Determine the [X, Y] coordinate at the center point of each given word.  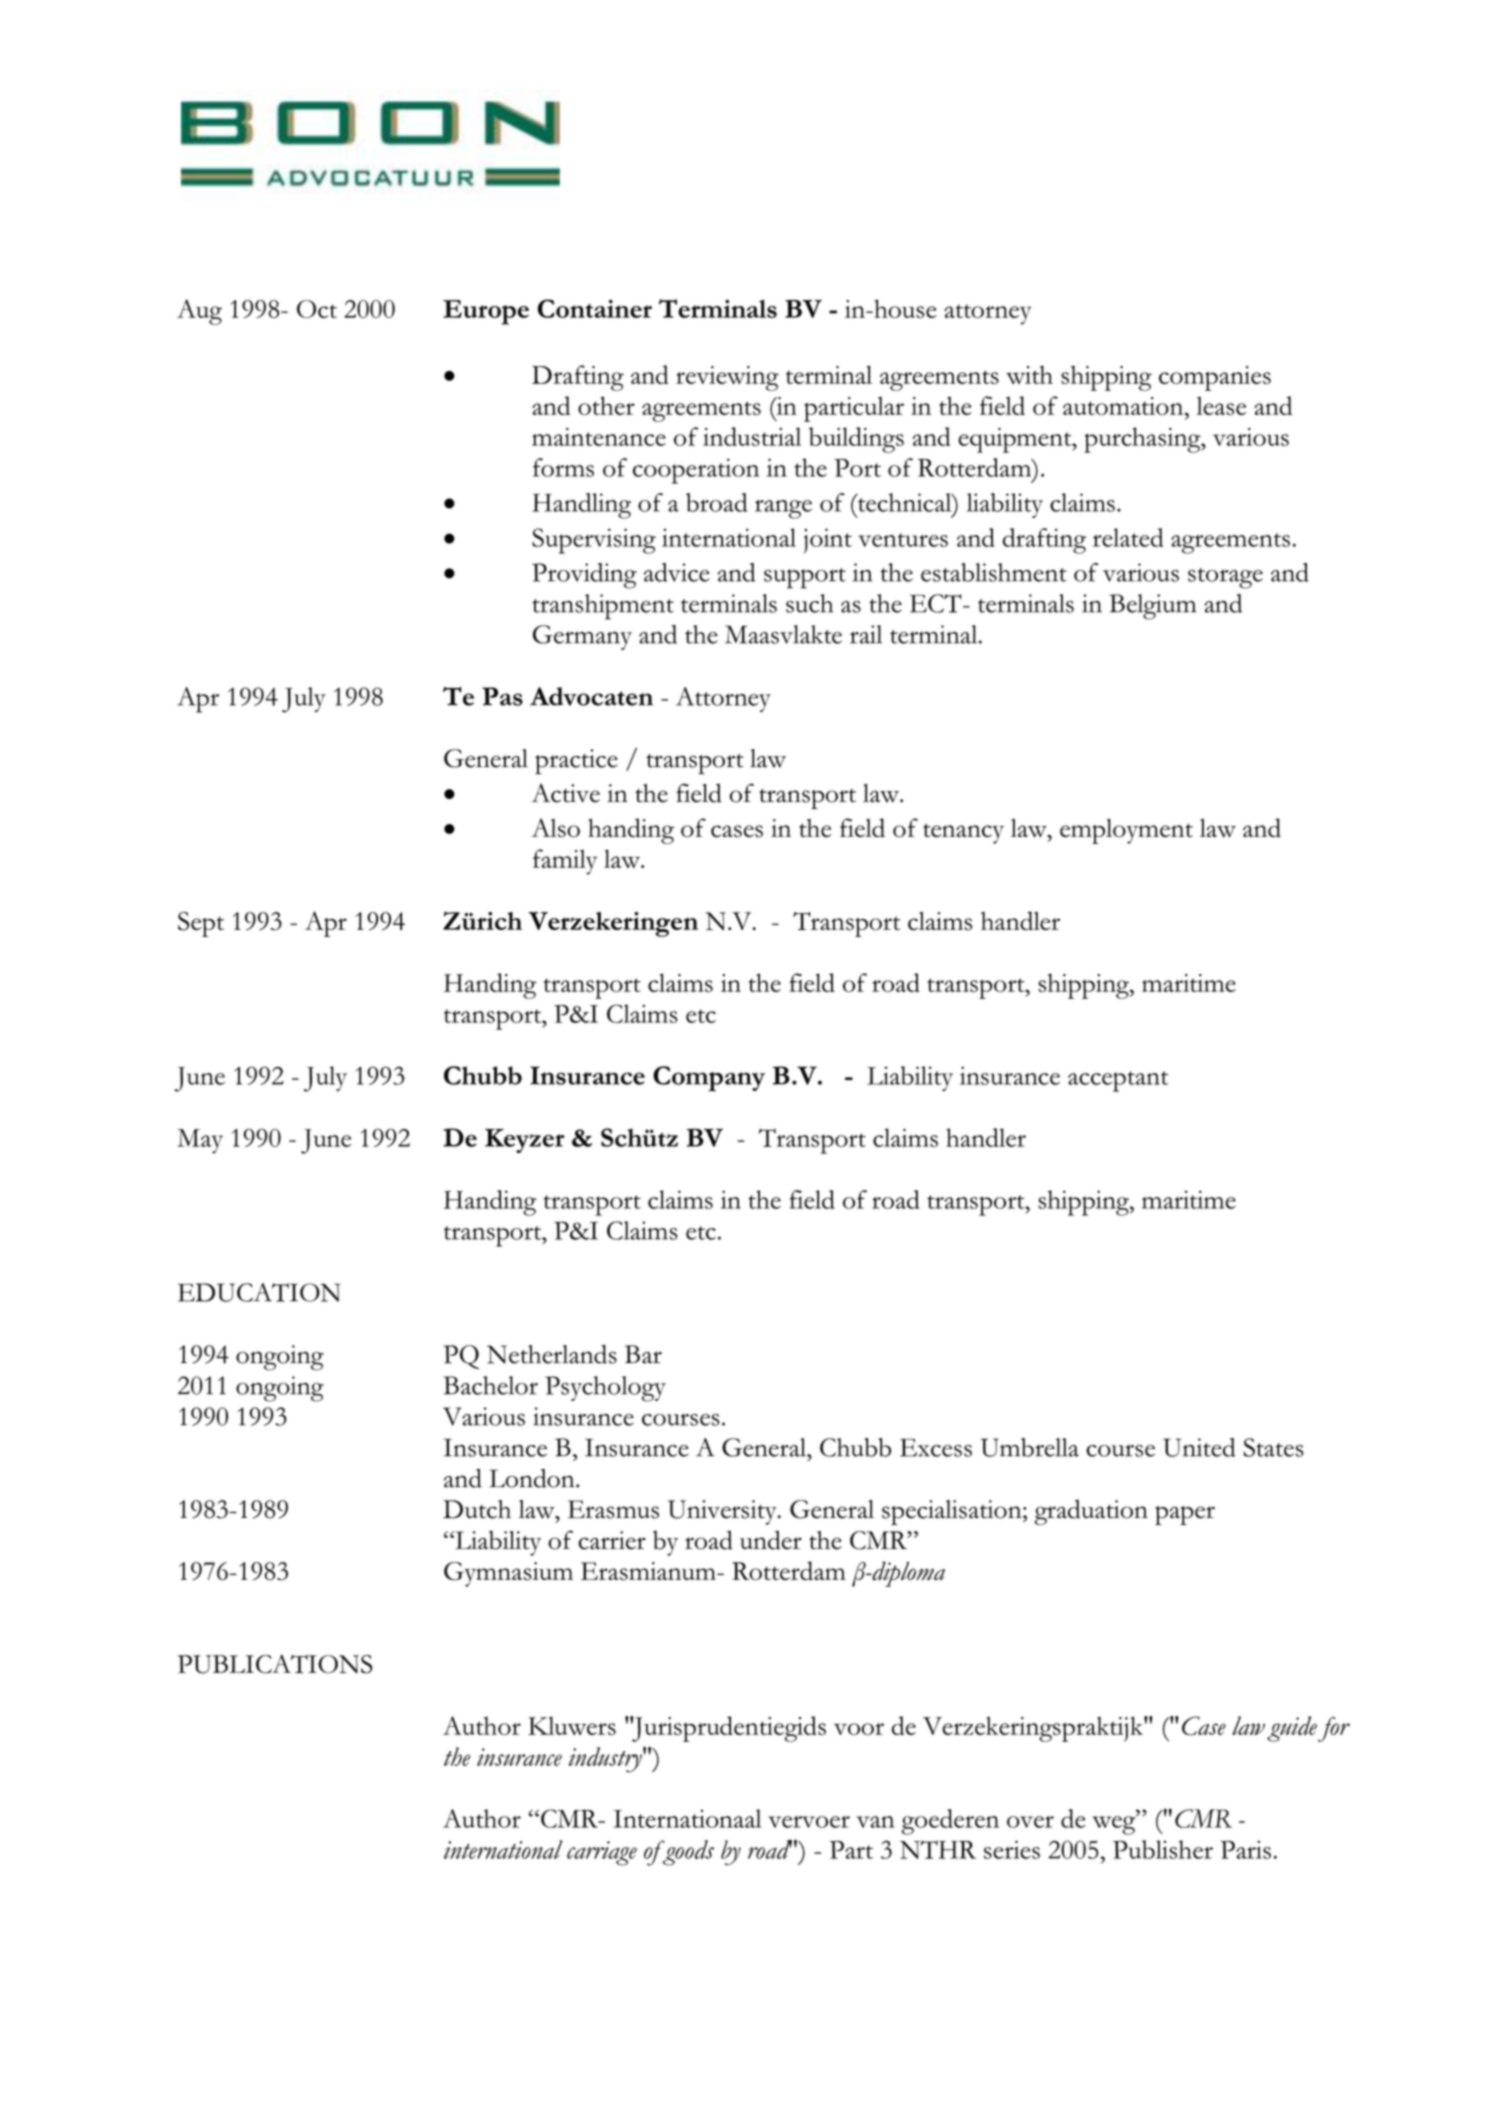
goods [687, 1853]
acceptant [1118, 1081]
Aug [199, 312]
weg [1115, 1824]
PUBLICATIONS [275, 1664]
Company [709, 1079]
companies [1215, 378]
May [200, 1141]
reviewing [727, 378]
